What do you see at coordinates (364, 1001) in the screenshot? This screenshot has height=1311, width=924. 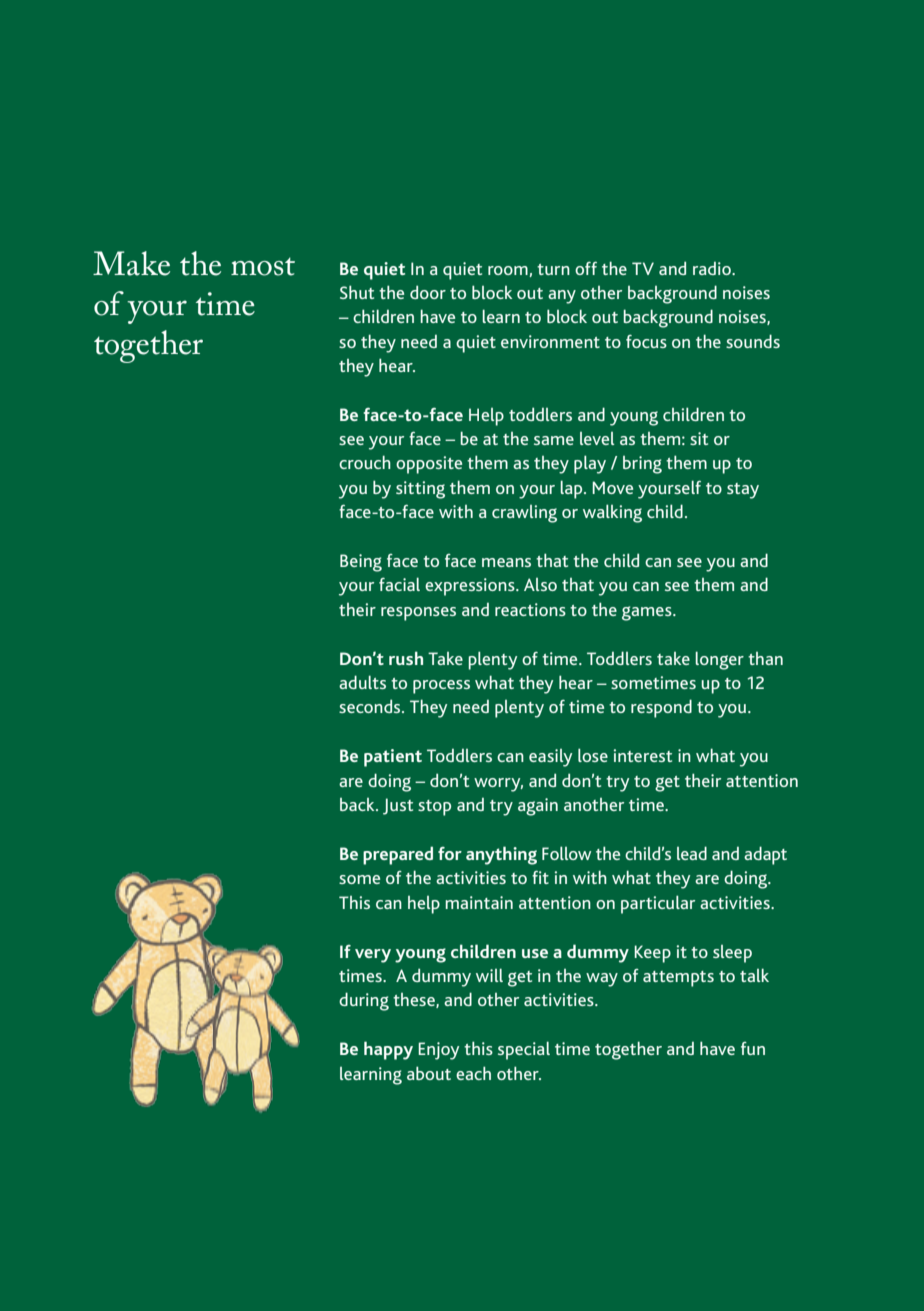 I see `during` at bounding box center [364, 1001].
